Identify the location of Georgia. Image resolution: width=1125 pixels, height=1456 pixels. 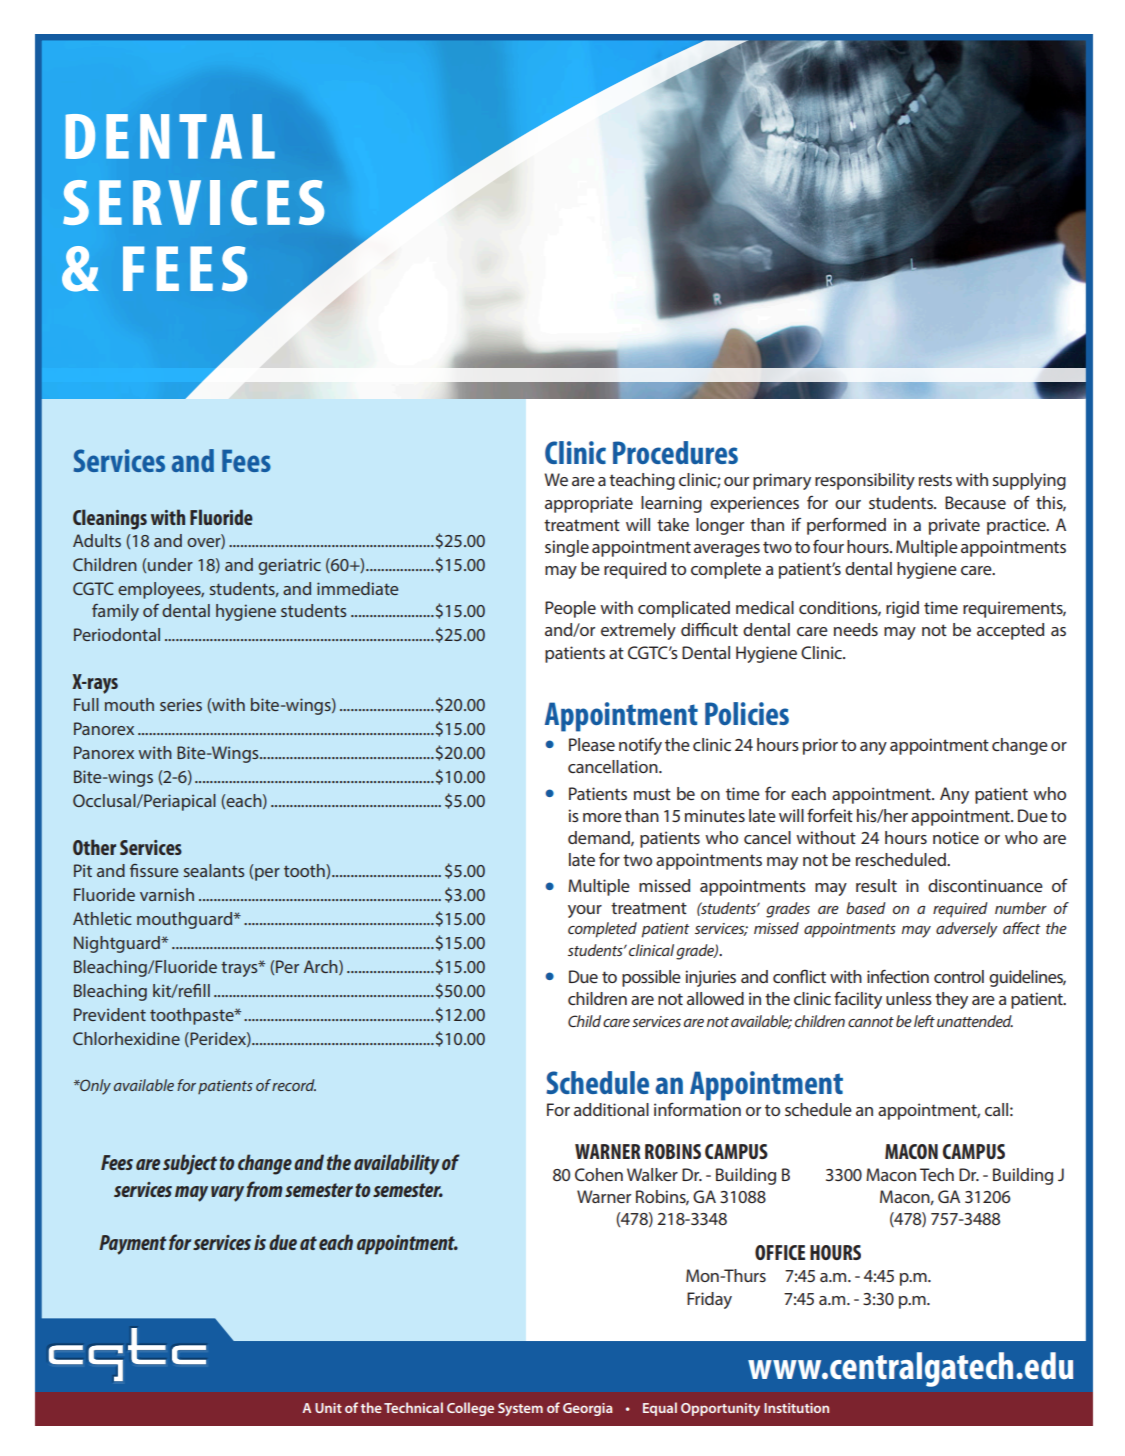
(588, 1409).
